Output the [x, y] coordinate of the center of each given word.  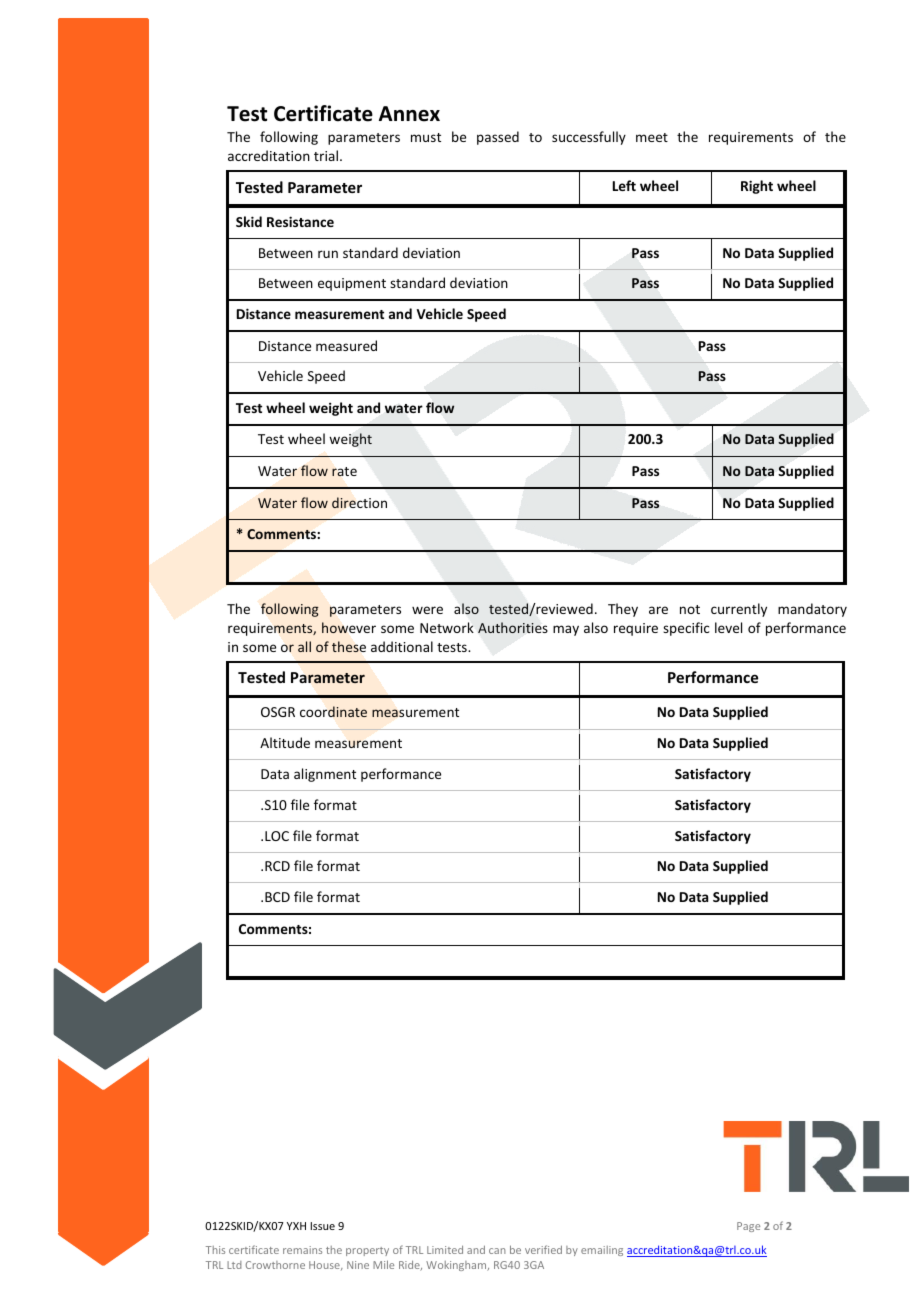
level [728, 627]
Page [748, 1227]
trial [326, 155]
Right [757, 187]
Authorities [513, 627]
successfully [589, 138]
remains [302, 1250]
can [497, 1251]
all [304, 646]
